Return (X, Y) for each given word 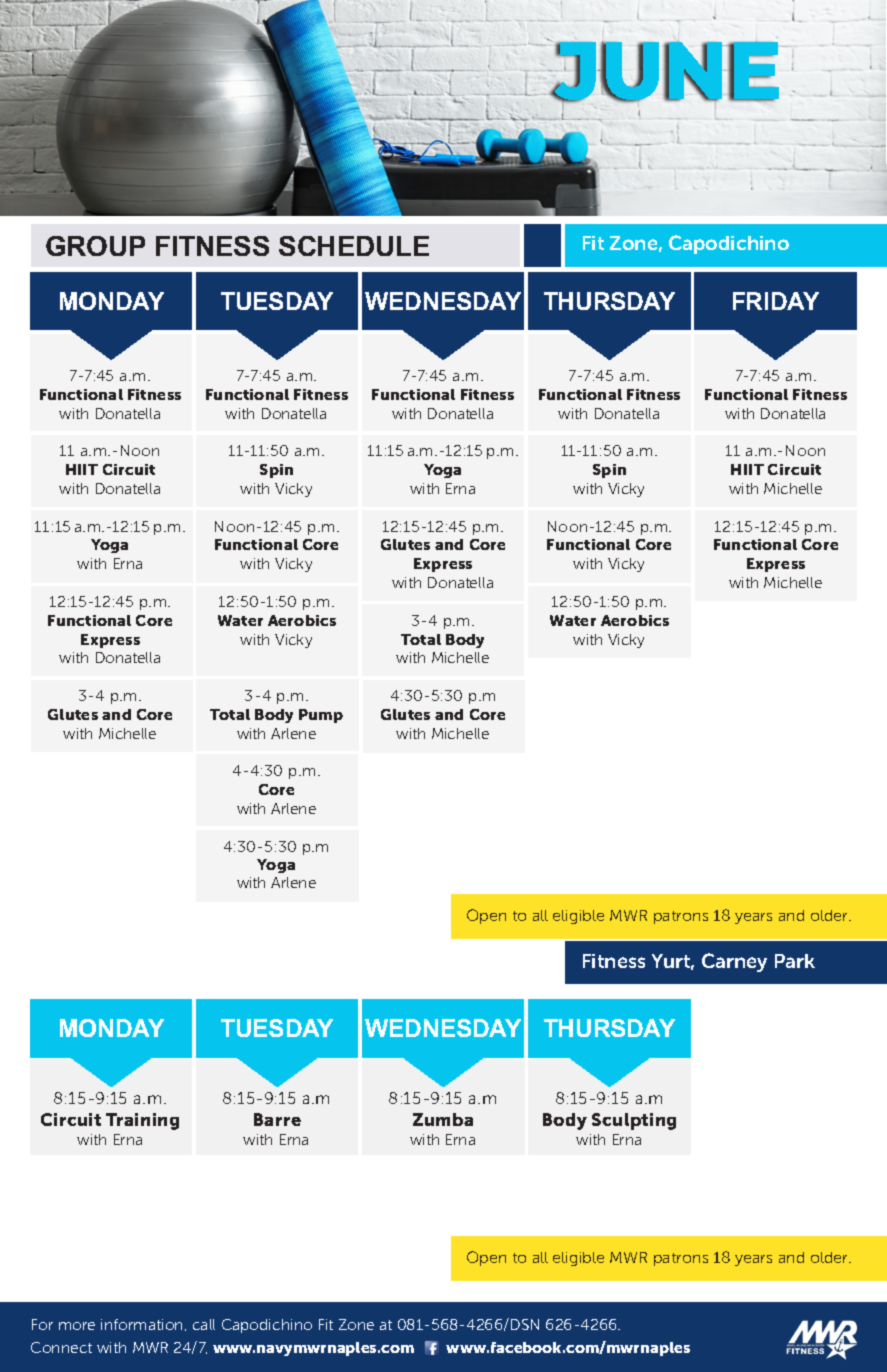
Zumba (443, 1119)
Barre (277, 1119)
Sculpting (634, 1121)
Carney (734, 962)
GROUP (95, 246)
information (143, 1325)
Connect (61, 1347)
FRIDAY (776, 301)
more (77, 1326)
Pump (321, 716)
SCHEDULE (354, 246)
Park (795, 961)
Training (142, 1121)
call (204, 1324)
